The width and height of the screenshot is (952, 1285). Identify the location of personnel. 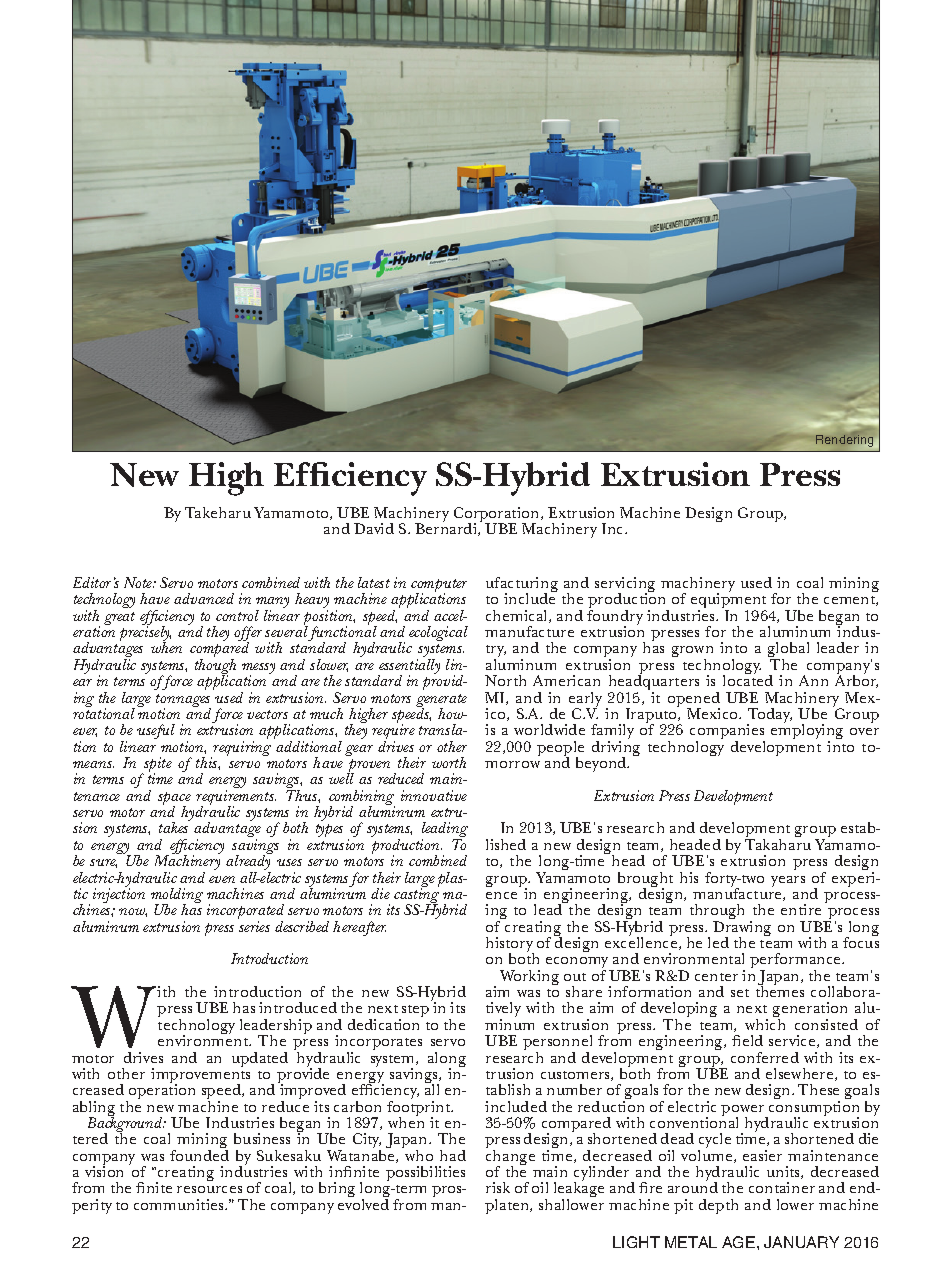
(557, 1044).
